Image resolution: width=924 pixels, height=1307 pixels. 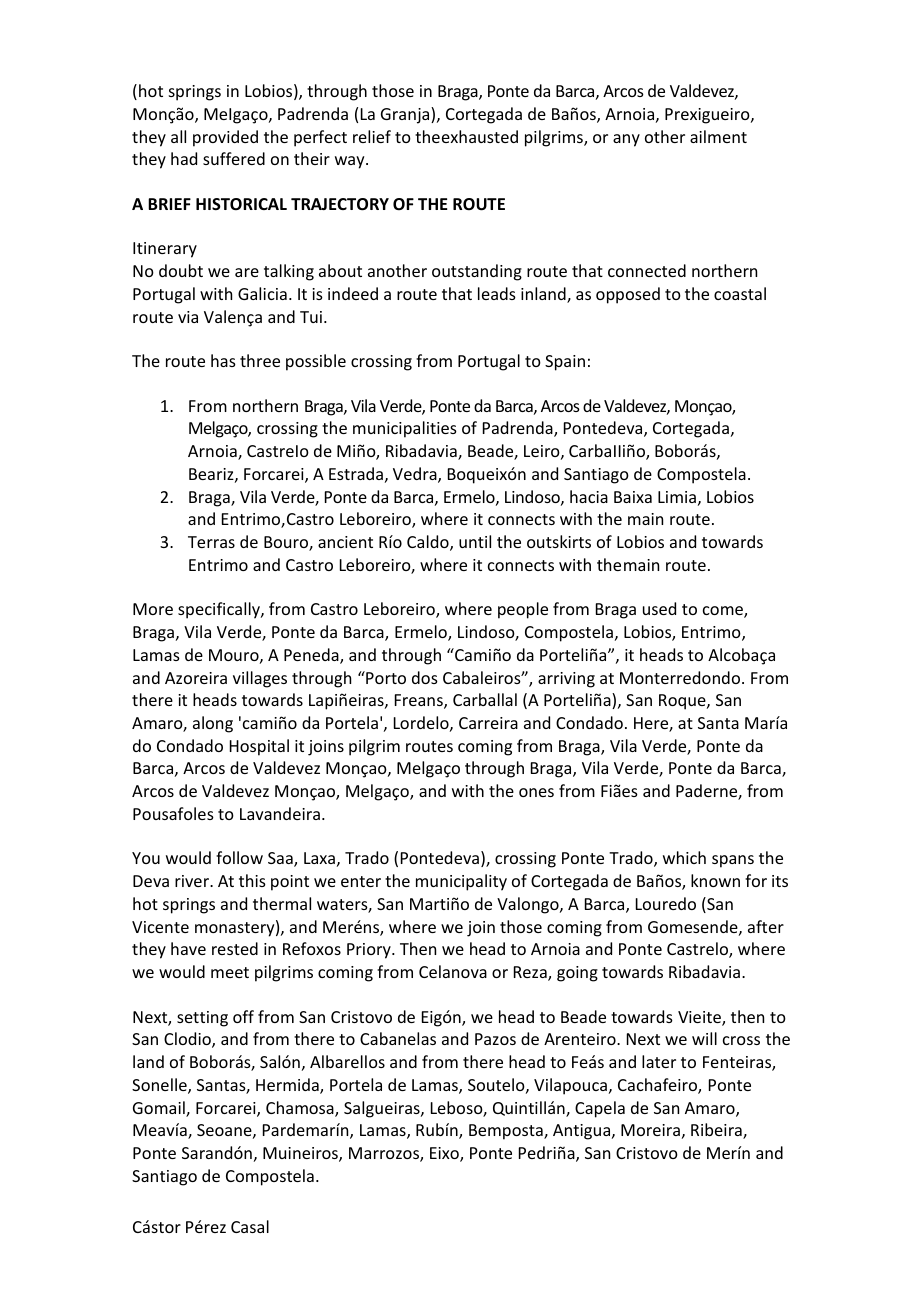 What do you see at coordinates (683, 702) in the image?
I see `Roque` at bounding box center [683, 702].
